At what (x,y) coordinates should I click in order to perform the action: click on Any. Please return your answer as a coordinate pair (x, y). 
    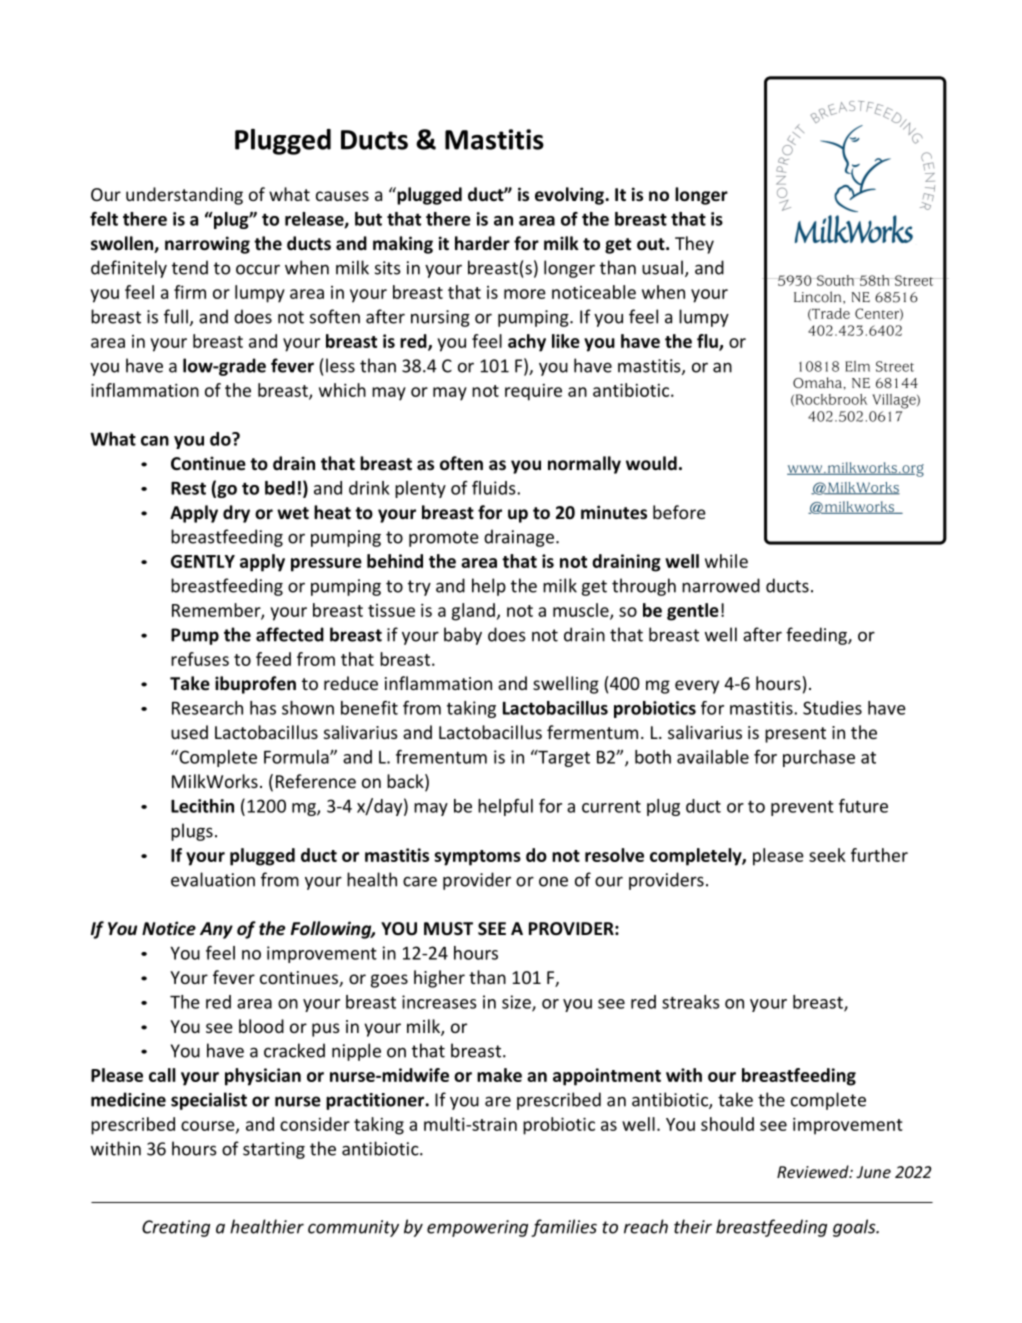
    Looking at the image, I should click on (216, 930).
